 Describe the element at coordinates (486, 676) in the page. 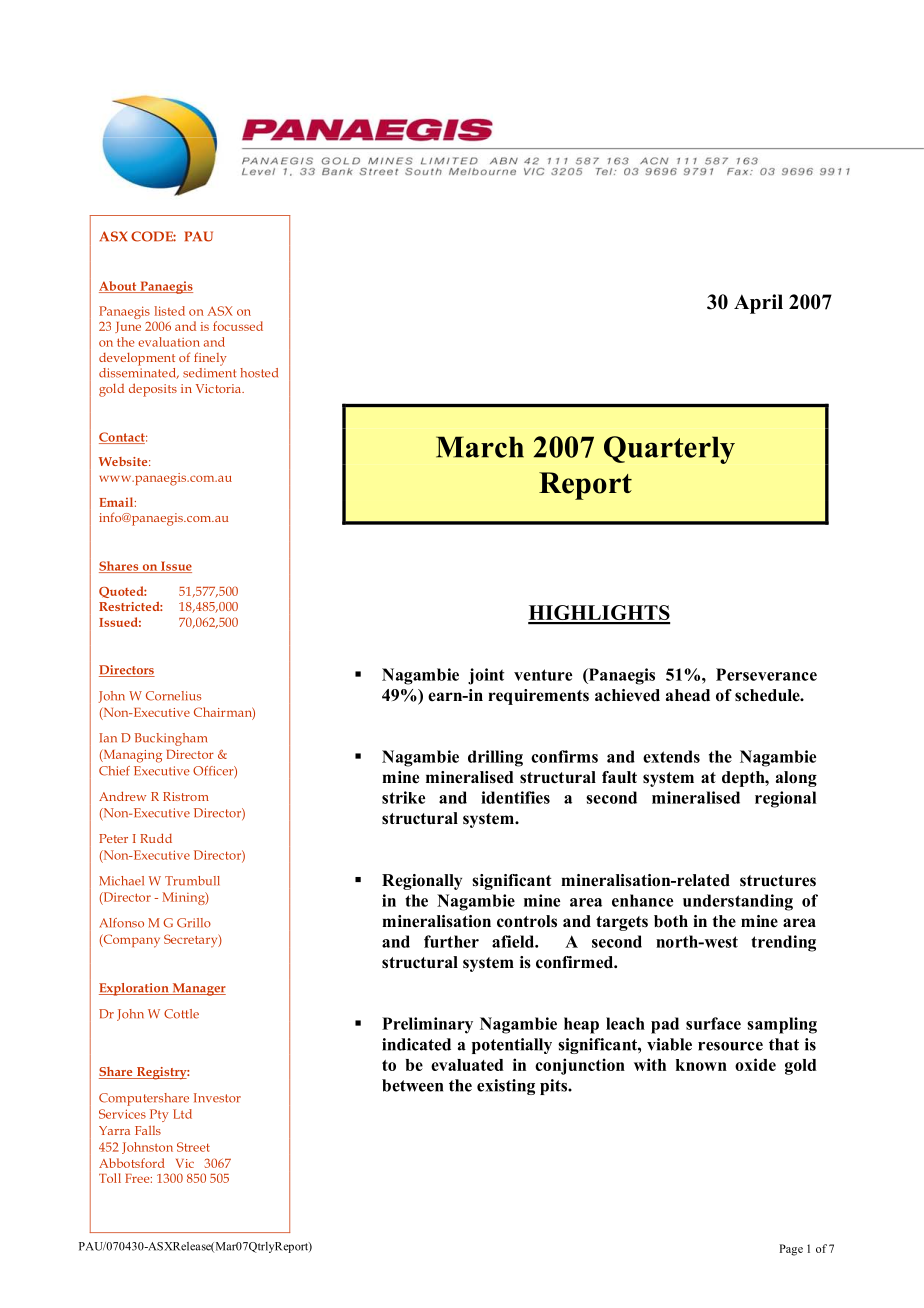

I see `joint` at that location.
